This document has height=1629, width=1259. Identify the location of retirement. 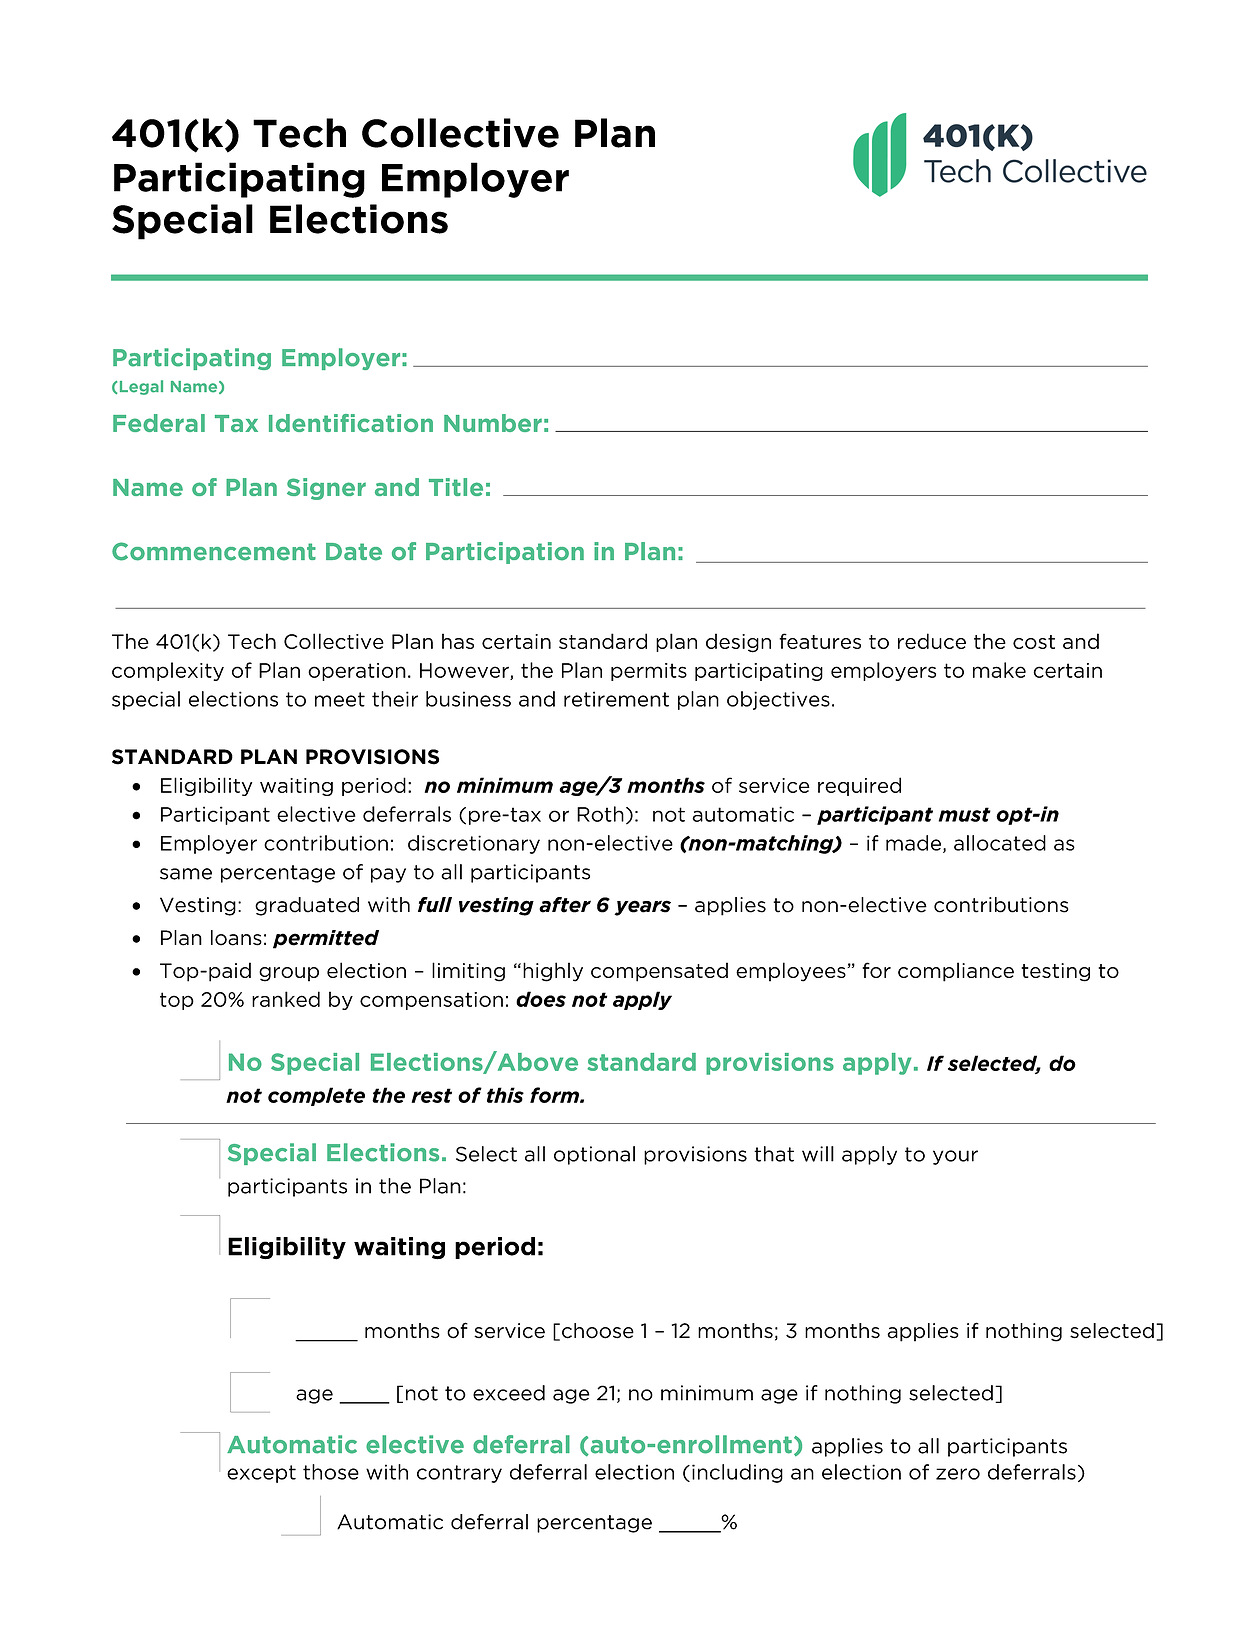
(616, 699).
